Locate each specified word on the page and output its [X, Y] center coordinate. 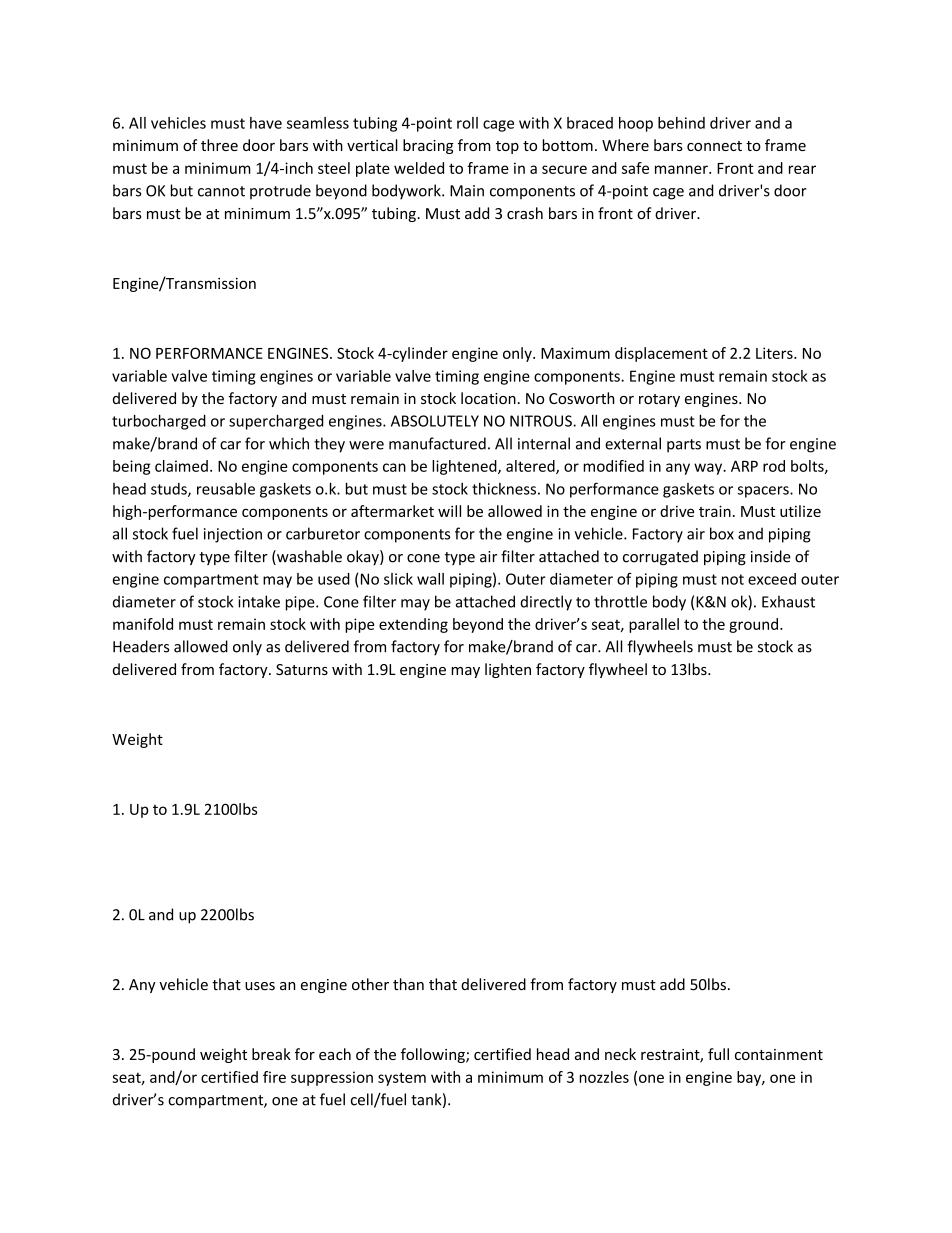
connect [714, 146]
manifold [143, 624]
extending [413, 625]
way [709, 469]
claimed [181, 466]
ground [753, 625]
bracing [428, 146]
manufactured [437, 443]
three [219, 145]
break [271, 1054]
